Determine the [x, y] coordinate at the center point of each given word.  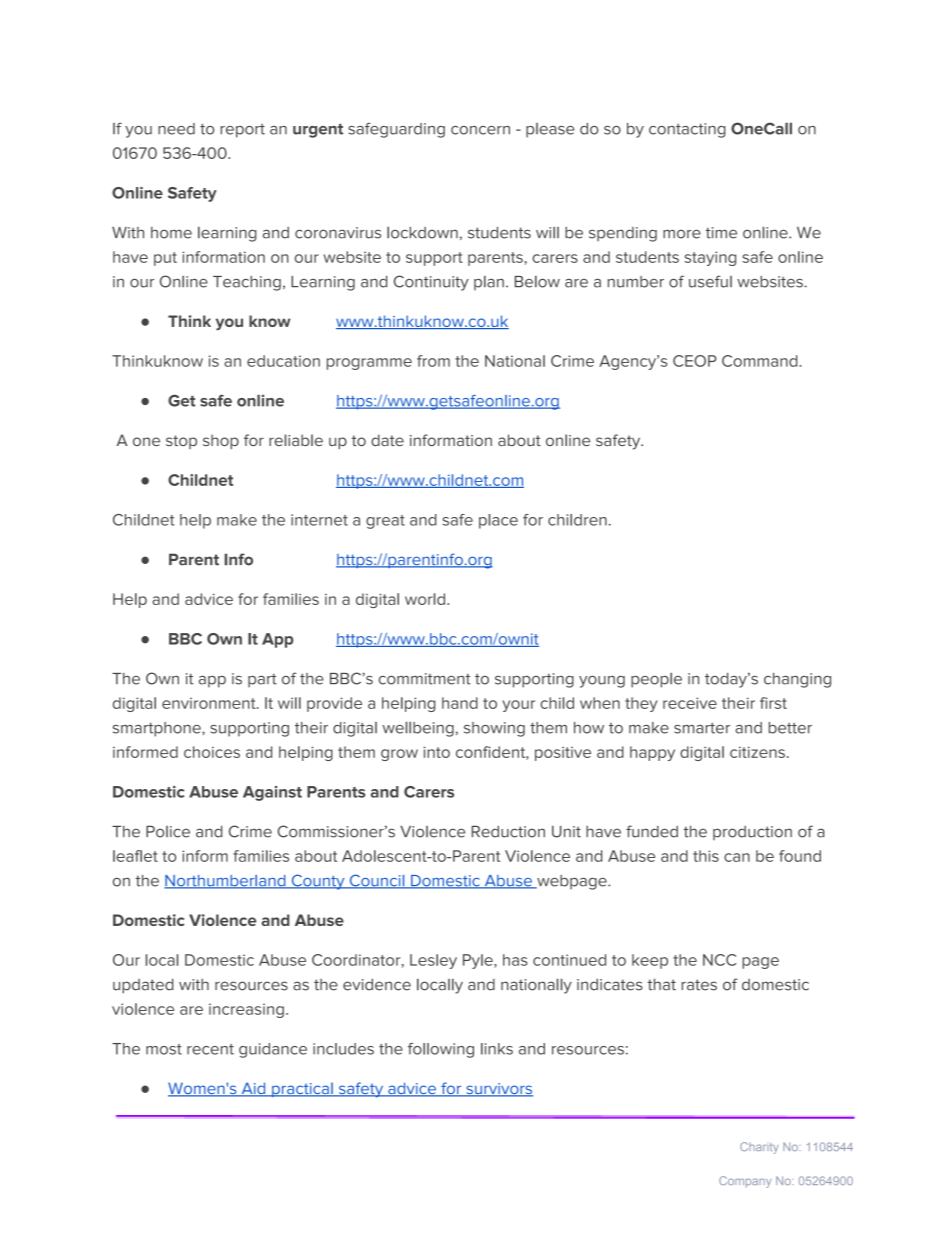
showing [494, 729]
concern [480, 130]
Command [761, 361]
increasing [246, 1010]
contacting [687, 130]
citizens [757, 752]
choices [212, 752]
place [498, 521]
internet [319, 520]
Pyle [479, 961]
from [433, 361]
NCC [719, 960]
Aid [253, 1089]
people [656, 680]
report [243, 131]
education [283, 361]
